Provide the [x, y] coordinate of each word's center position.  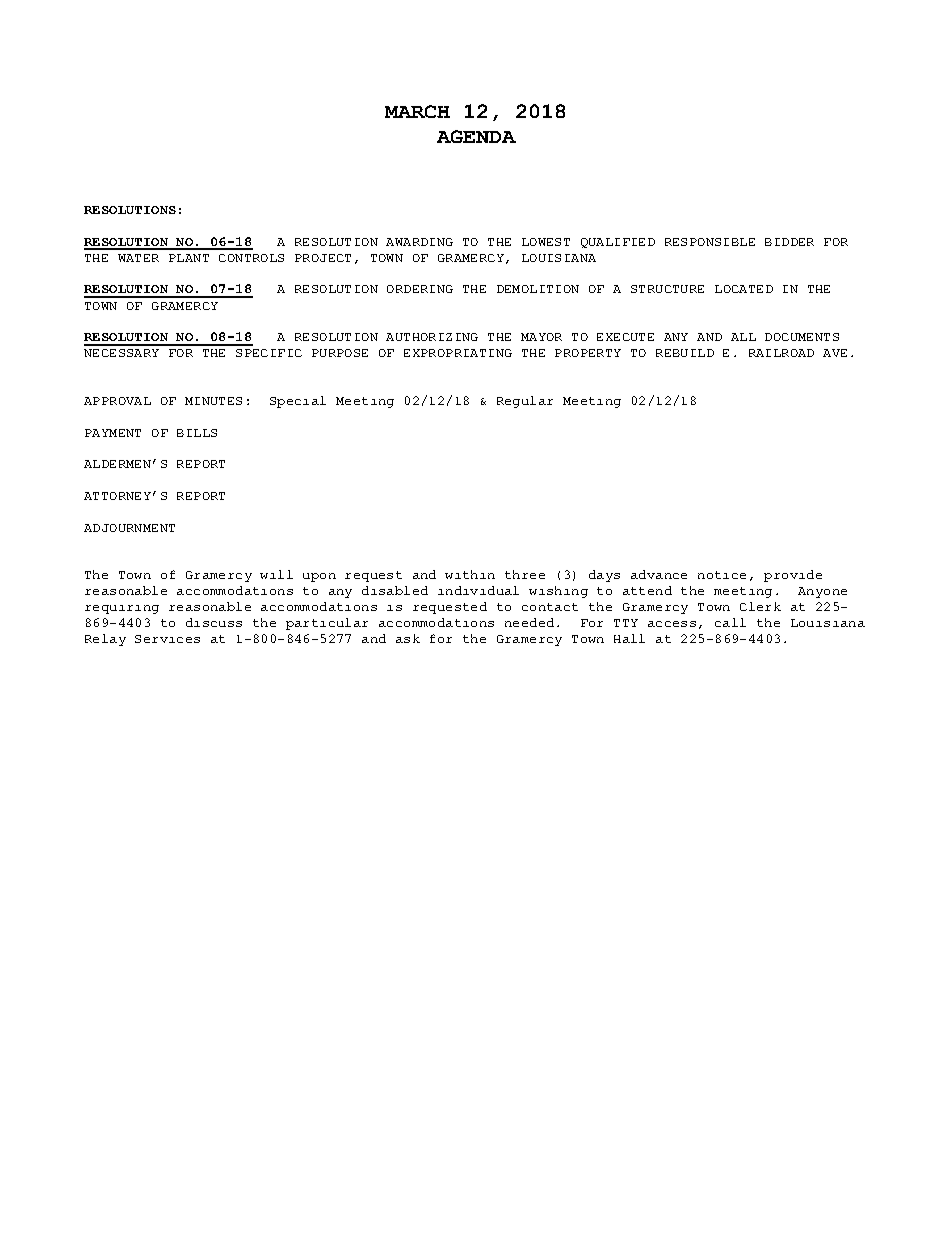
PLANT [189, 258]
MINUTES [213, 401]
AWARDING [419, 242]
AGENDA [476, 136]
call [730, 622]
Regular [525, 402]
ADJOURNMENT [129, 528]
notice [722, 575]
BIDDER [789, 242]
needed [529, 622]
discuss [214, 622]
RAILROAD [781, 353]
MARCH [417, 111]
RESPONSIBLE [710, 242]
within [470, 574]
